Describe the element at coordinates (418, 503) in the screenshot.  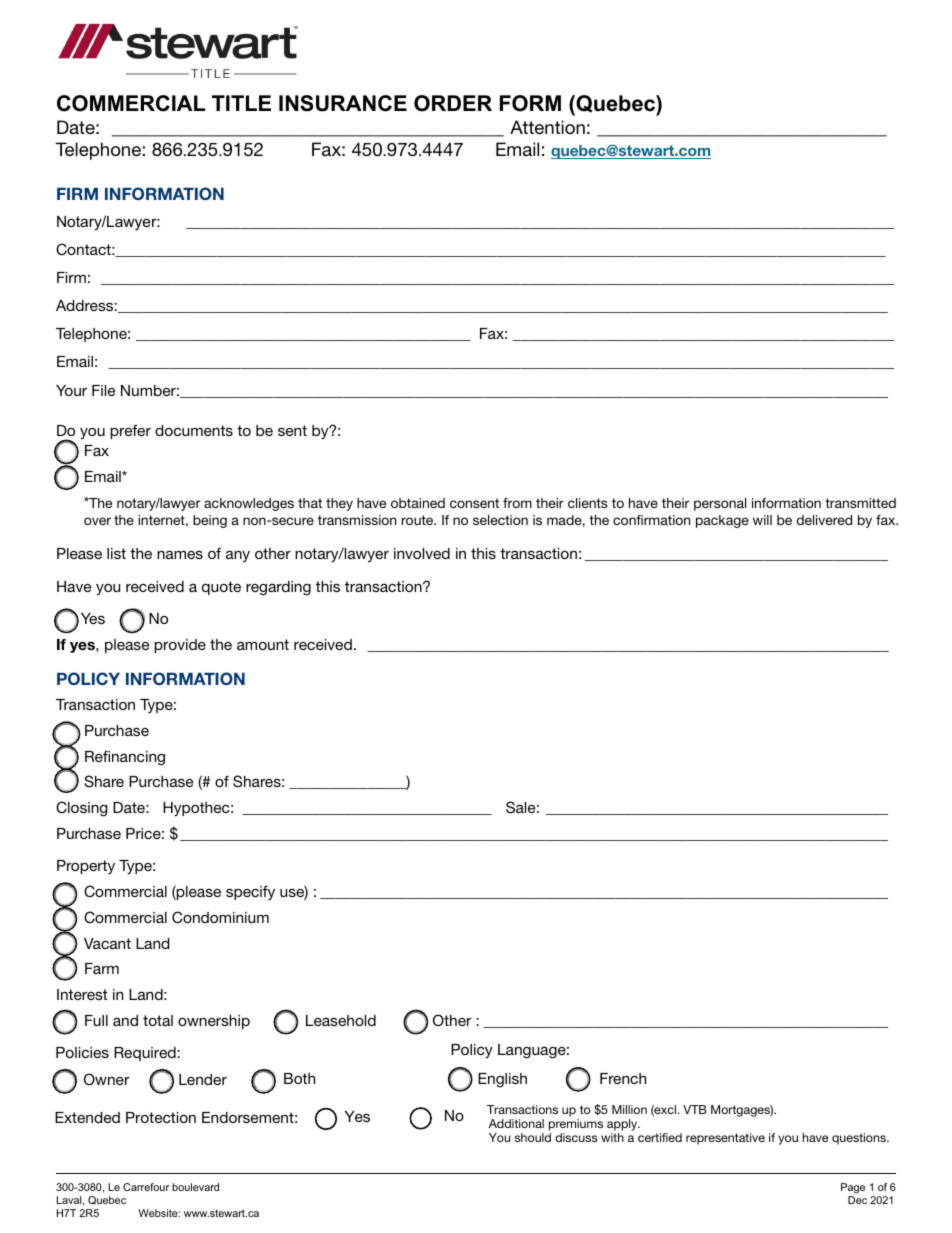
I see `obtained` at that location.
